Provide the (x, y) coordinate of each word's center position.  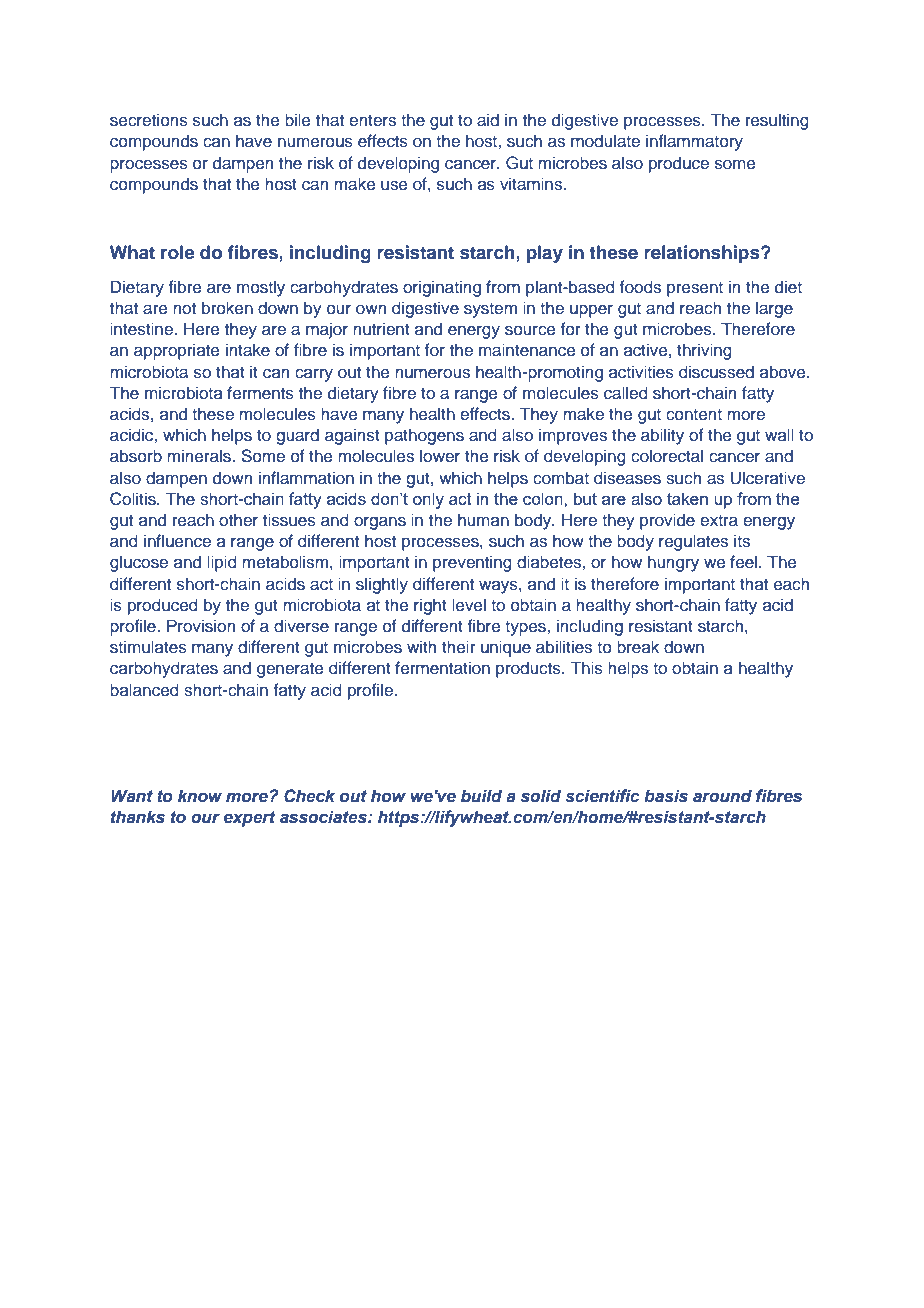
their (459, 646)
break (638, 647)
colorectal (667, 456)
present (695, 289)
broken (227, 307)
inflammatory (694, 142)
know (200, 796)
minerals (200, 456)
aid (488, 120)
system (490, 310)
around (722, 796)
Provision (201, 626)
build (481, 796)
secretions (149, 120)
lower (440, 456)
